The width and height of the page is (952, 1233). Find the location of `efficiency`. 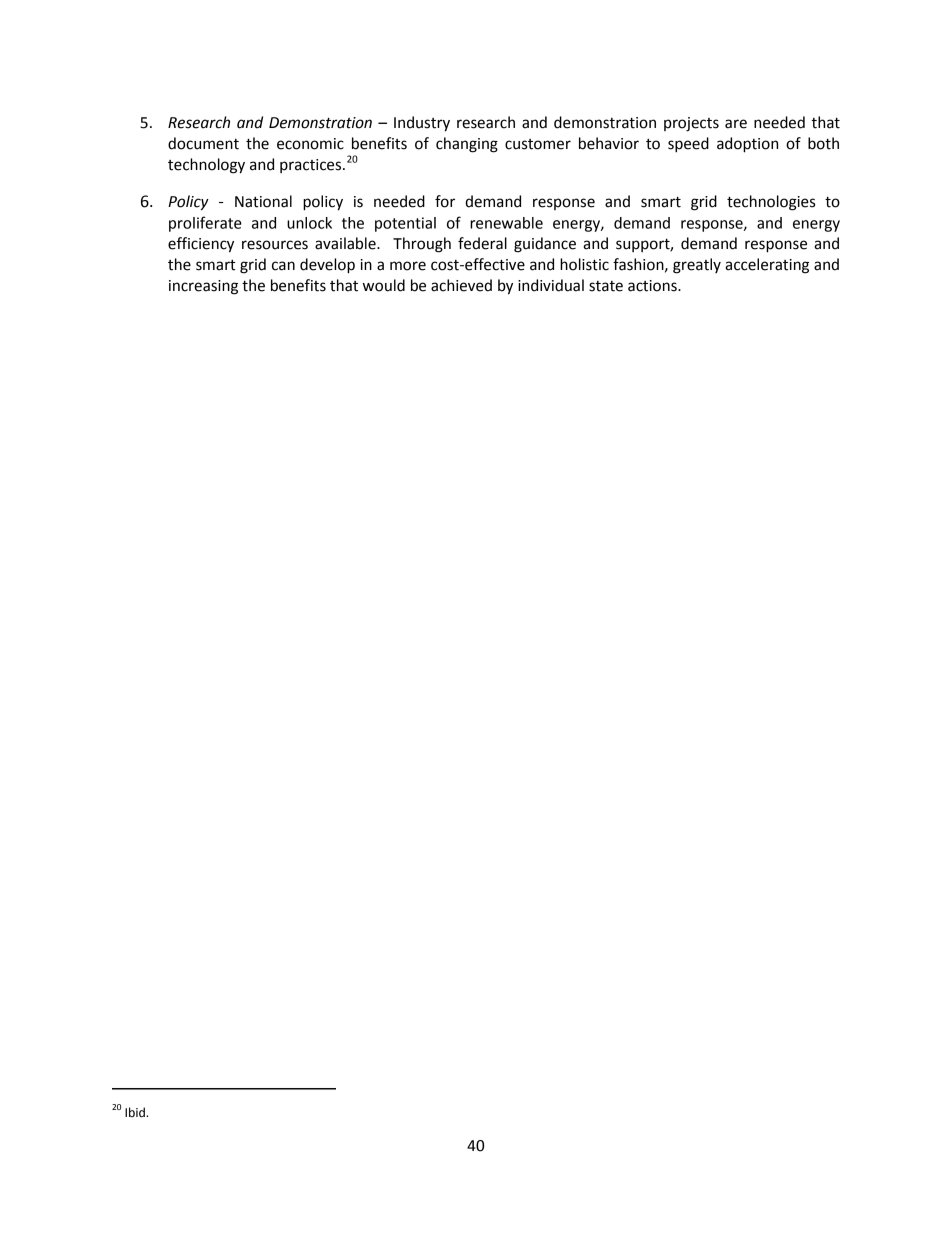

efficiency is located at coordinates (201, 245).
